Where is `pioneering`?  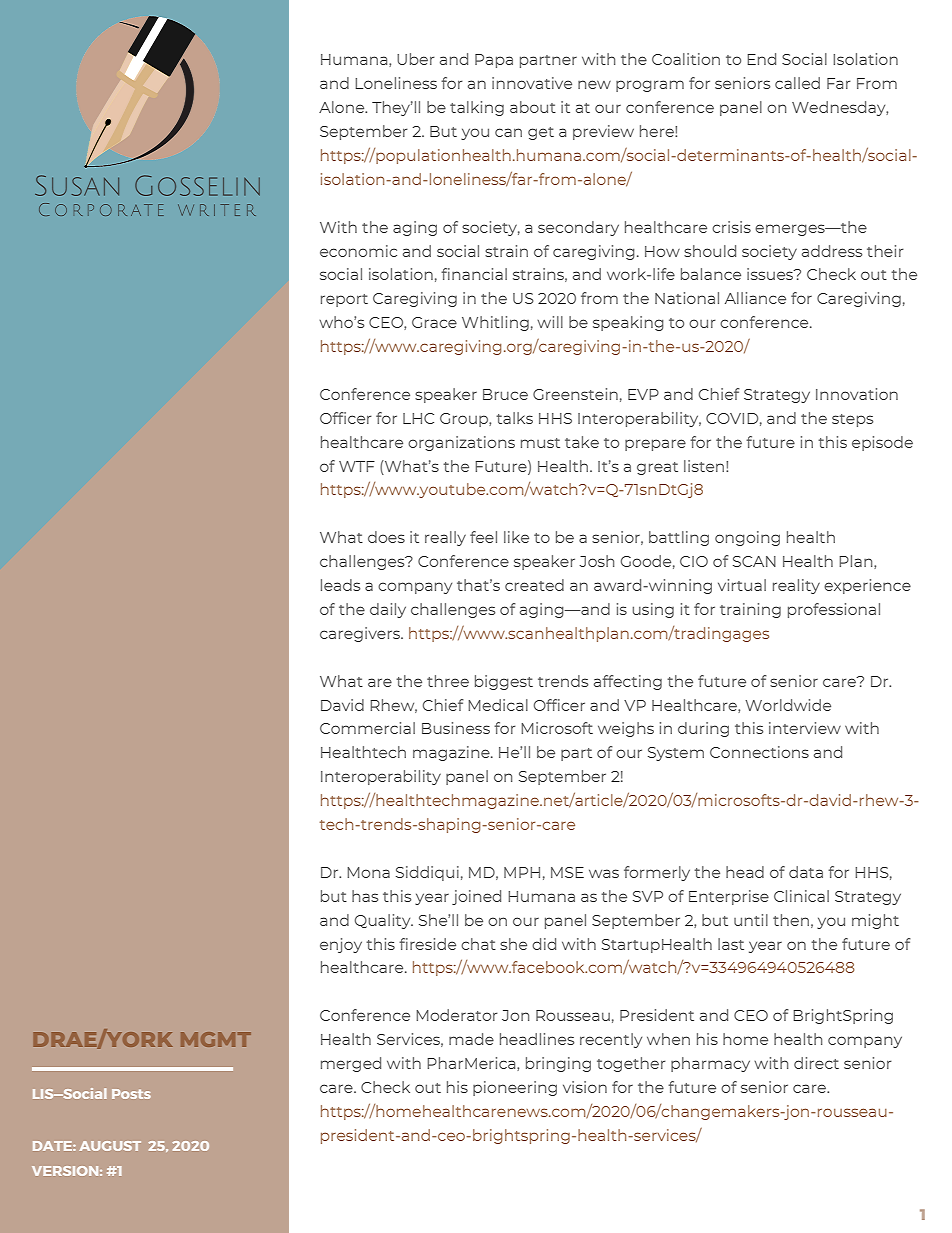
pioneering is located at coordinates (515, 1088).
